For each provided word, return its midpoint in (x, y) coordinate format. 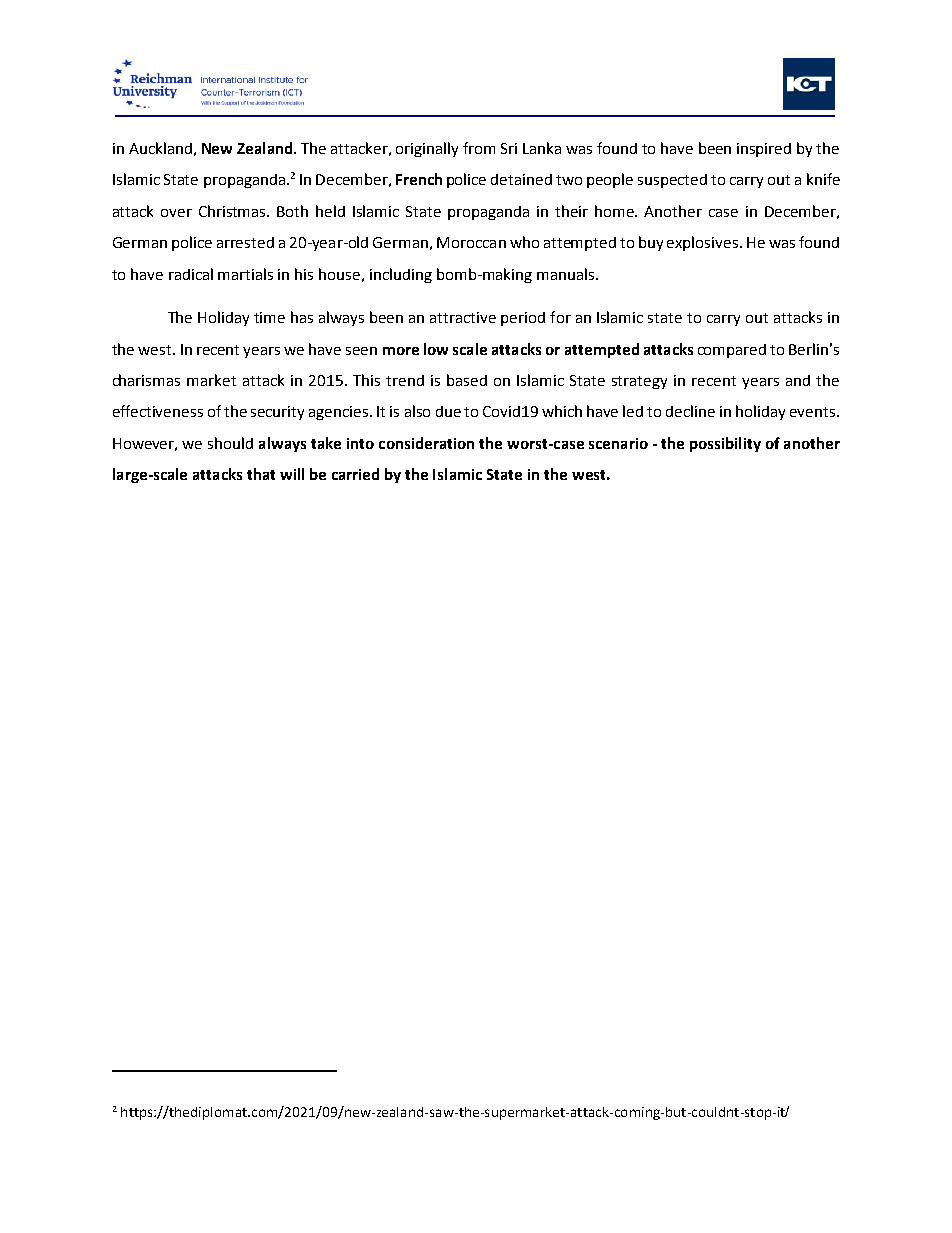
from (479, 148)
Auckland (160, 148)
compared (732, 351)
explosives (704, 243)
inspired (764, 150)
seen (361, 351)
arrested (245, 242)
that (261, 474)
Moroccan (471, 242)
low (436, 349)
